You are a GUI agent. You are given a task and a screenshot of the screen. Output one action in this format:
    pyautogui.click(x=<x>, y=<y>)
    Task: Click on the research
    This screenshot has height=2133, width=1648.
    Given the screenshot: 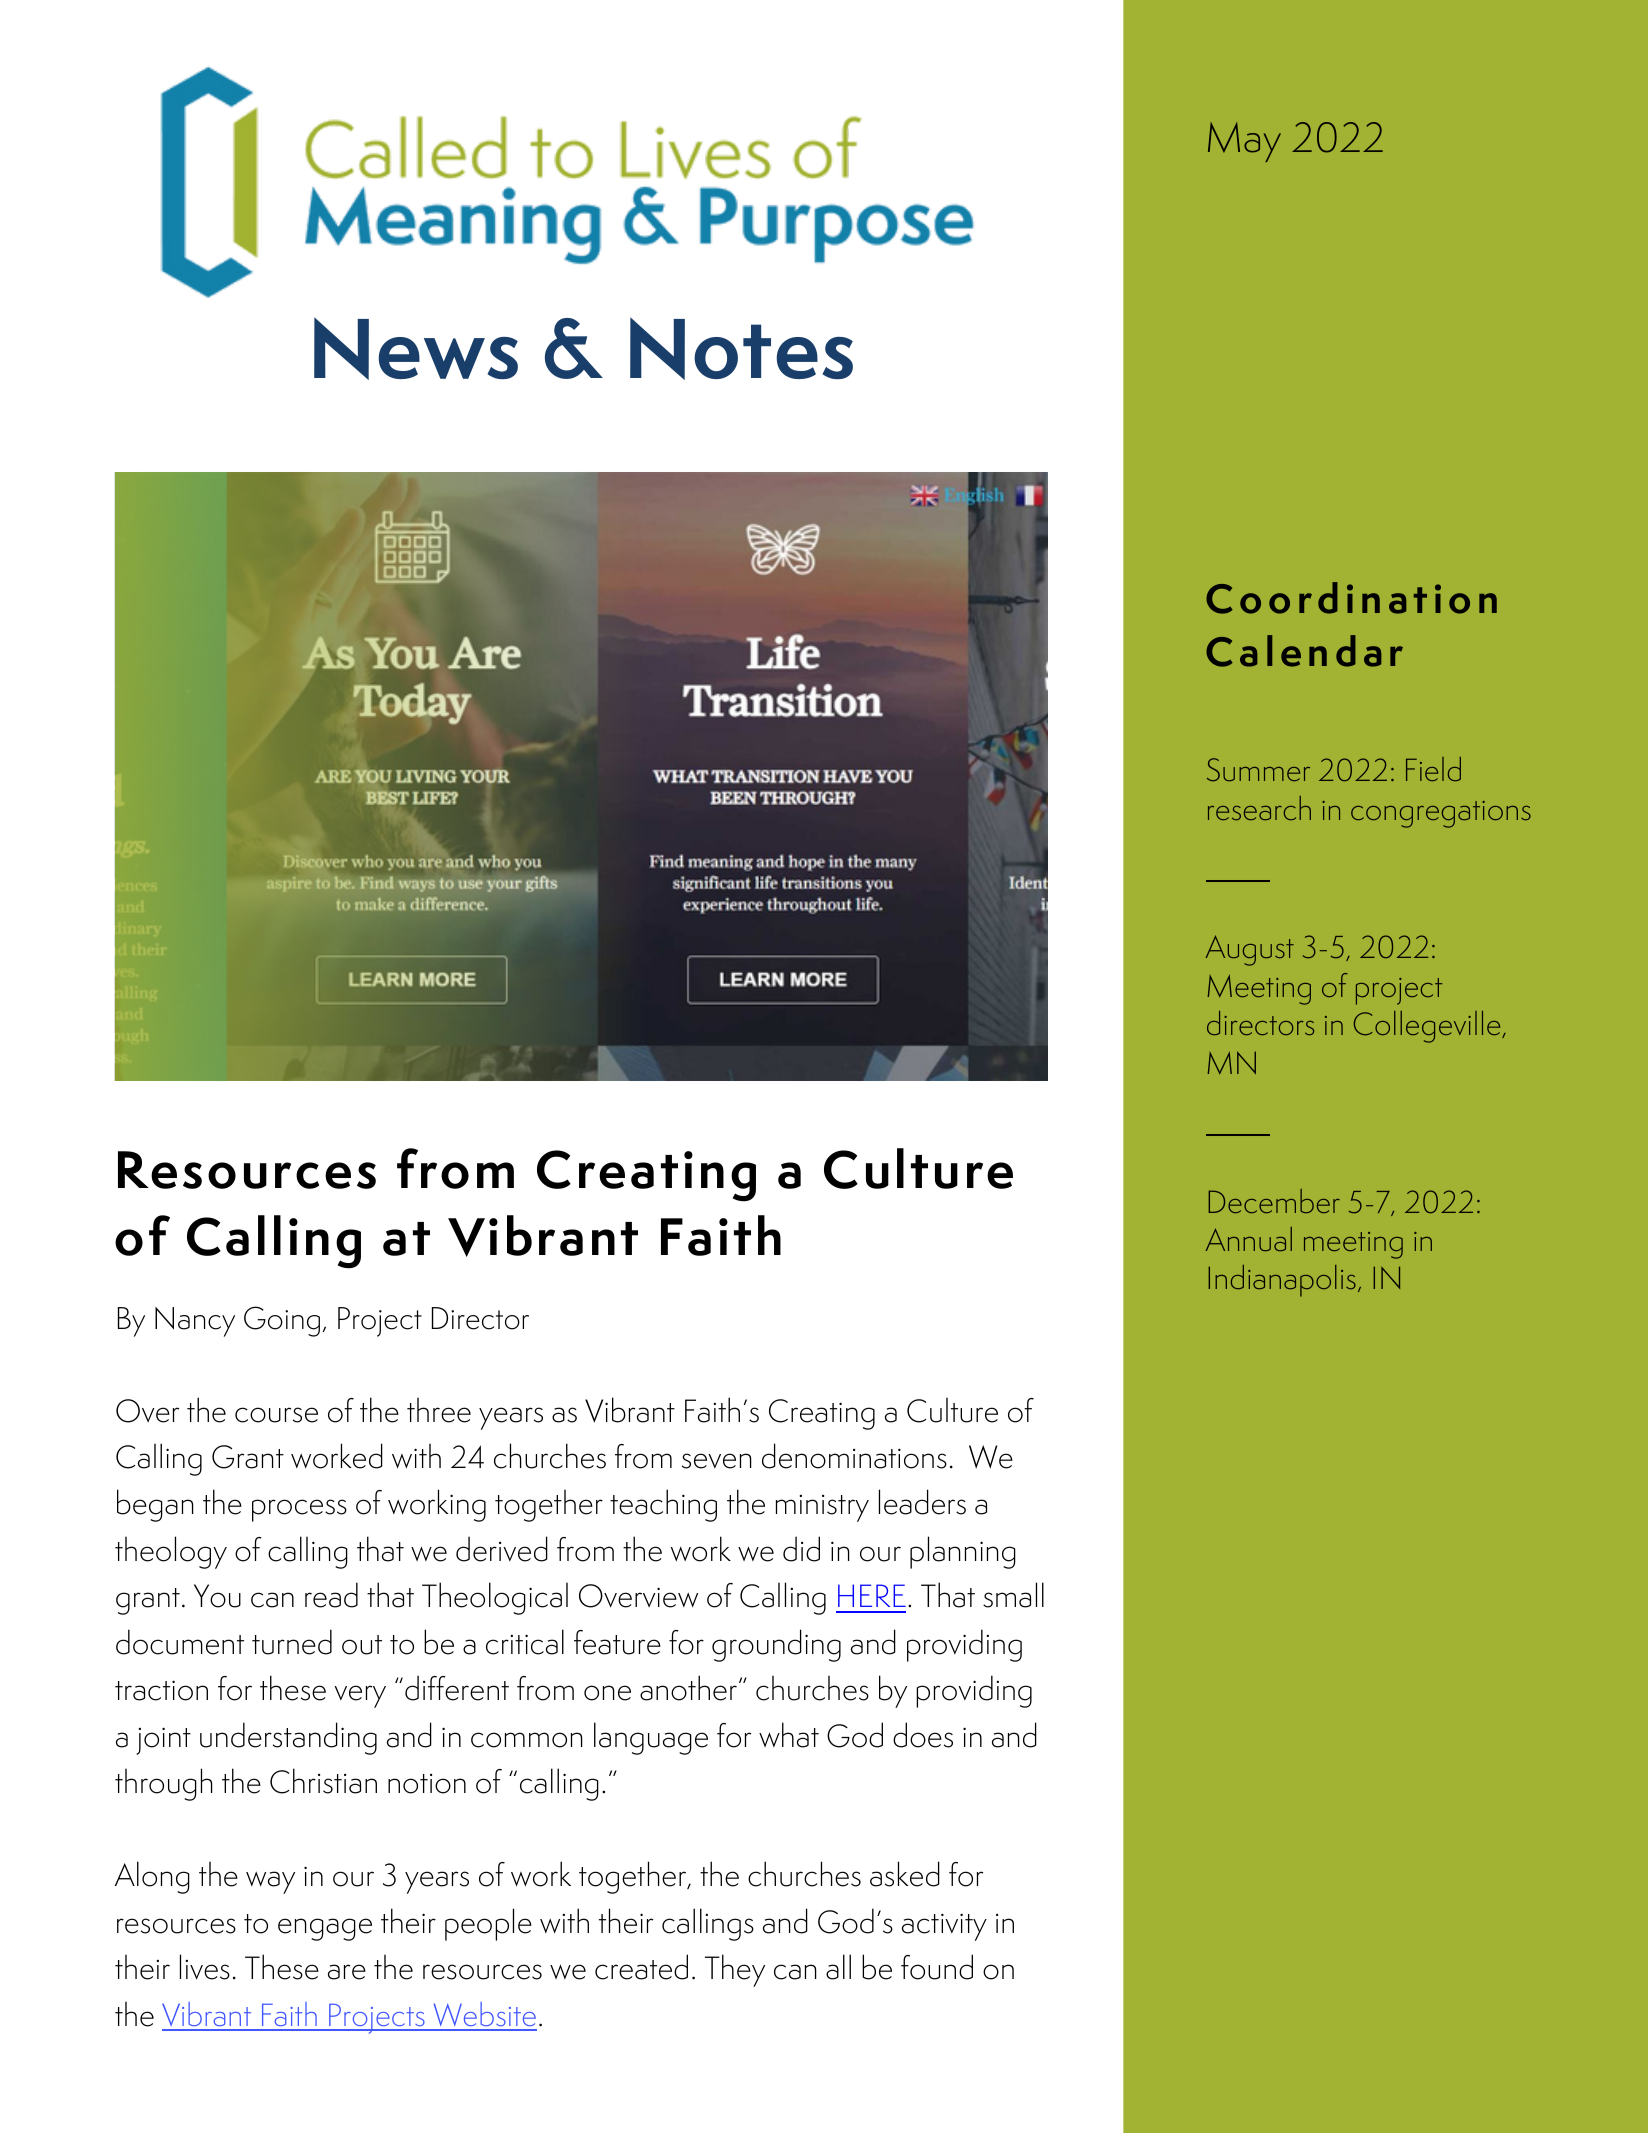 What is the action you would take?
    pyautogui.click(x=1259, y=808)
